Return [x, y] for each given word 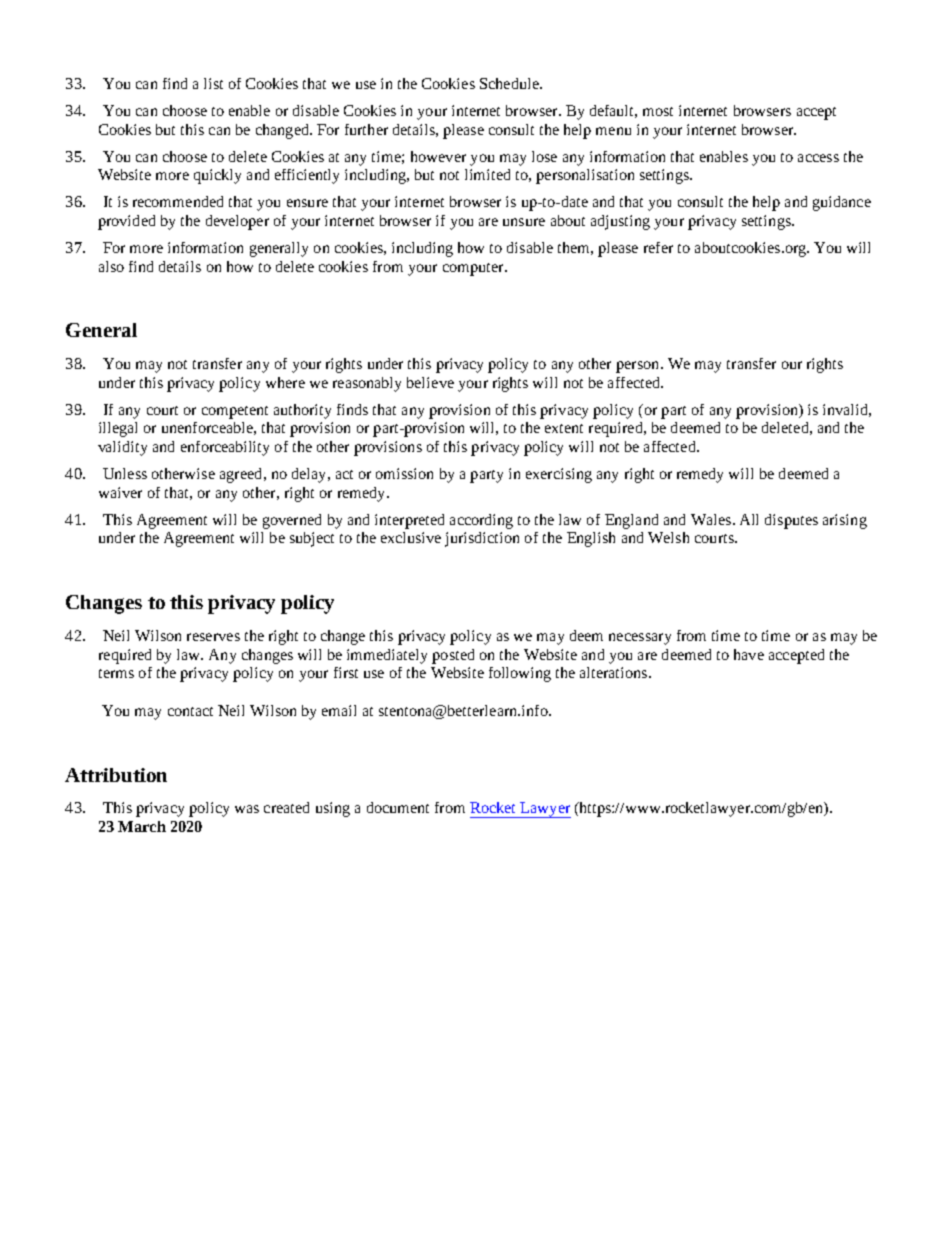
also [111, 266]
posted [453, 656]
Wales [711, 519]
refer [658, 247]
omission [404, 473]
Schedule [510, 83]
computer [474, 269]
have [749, 654]
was [247, 809]
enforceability [225, 448]
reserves [213, 637]
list [213, 83]
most [658, 111]
